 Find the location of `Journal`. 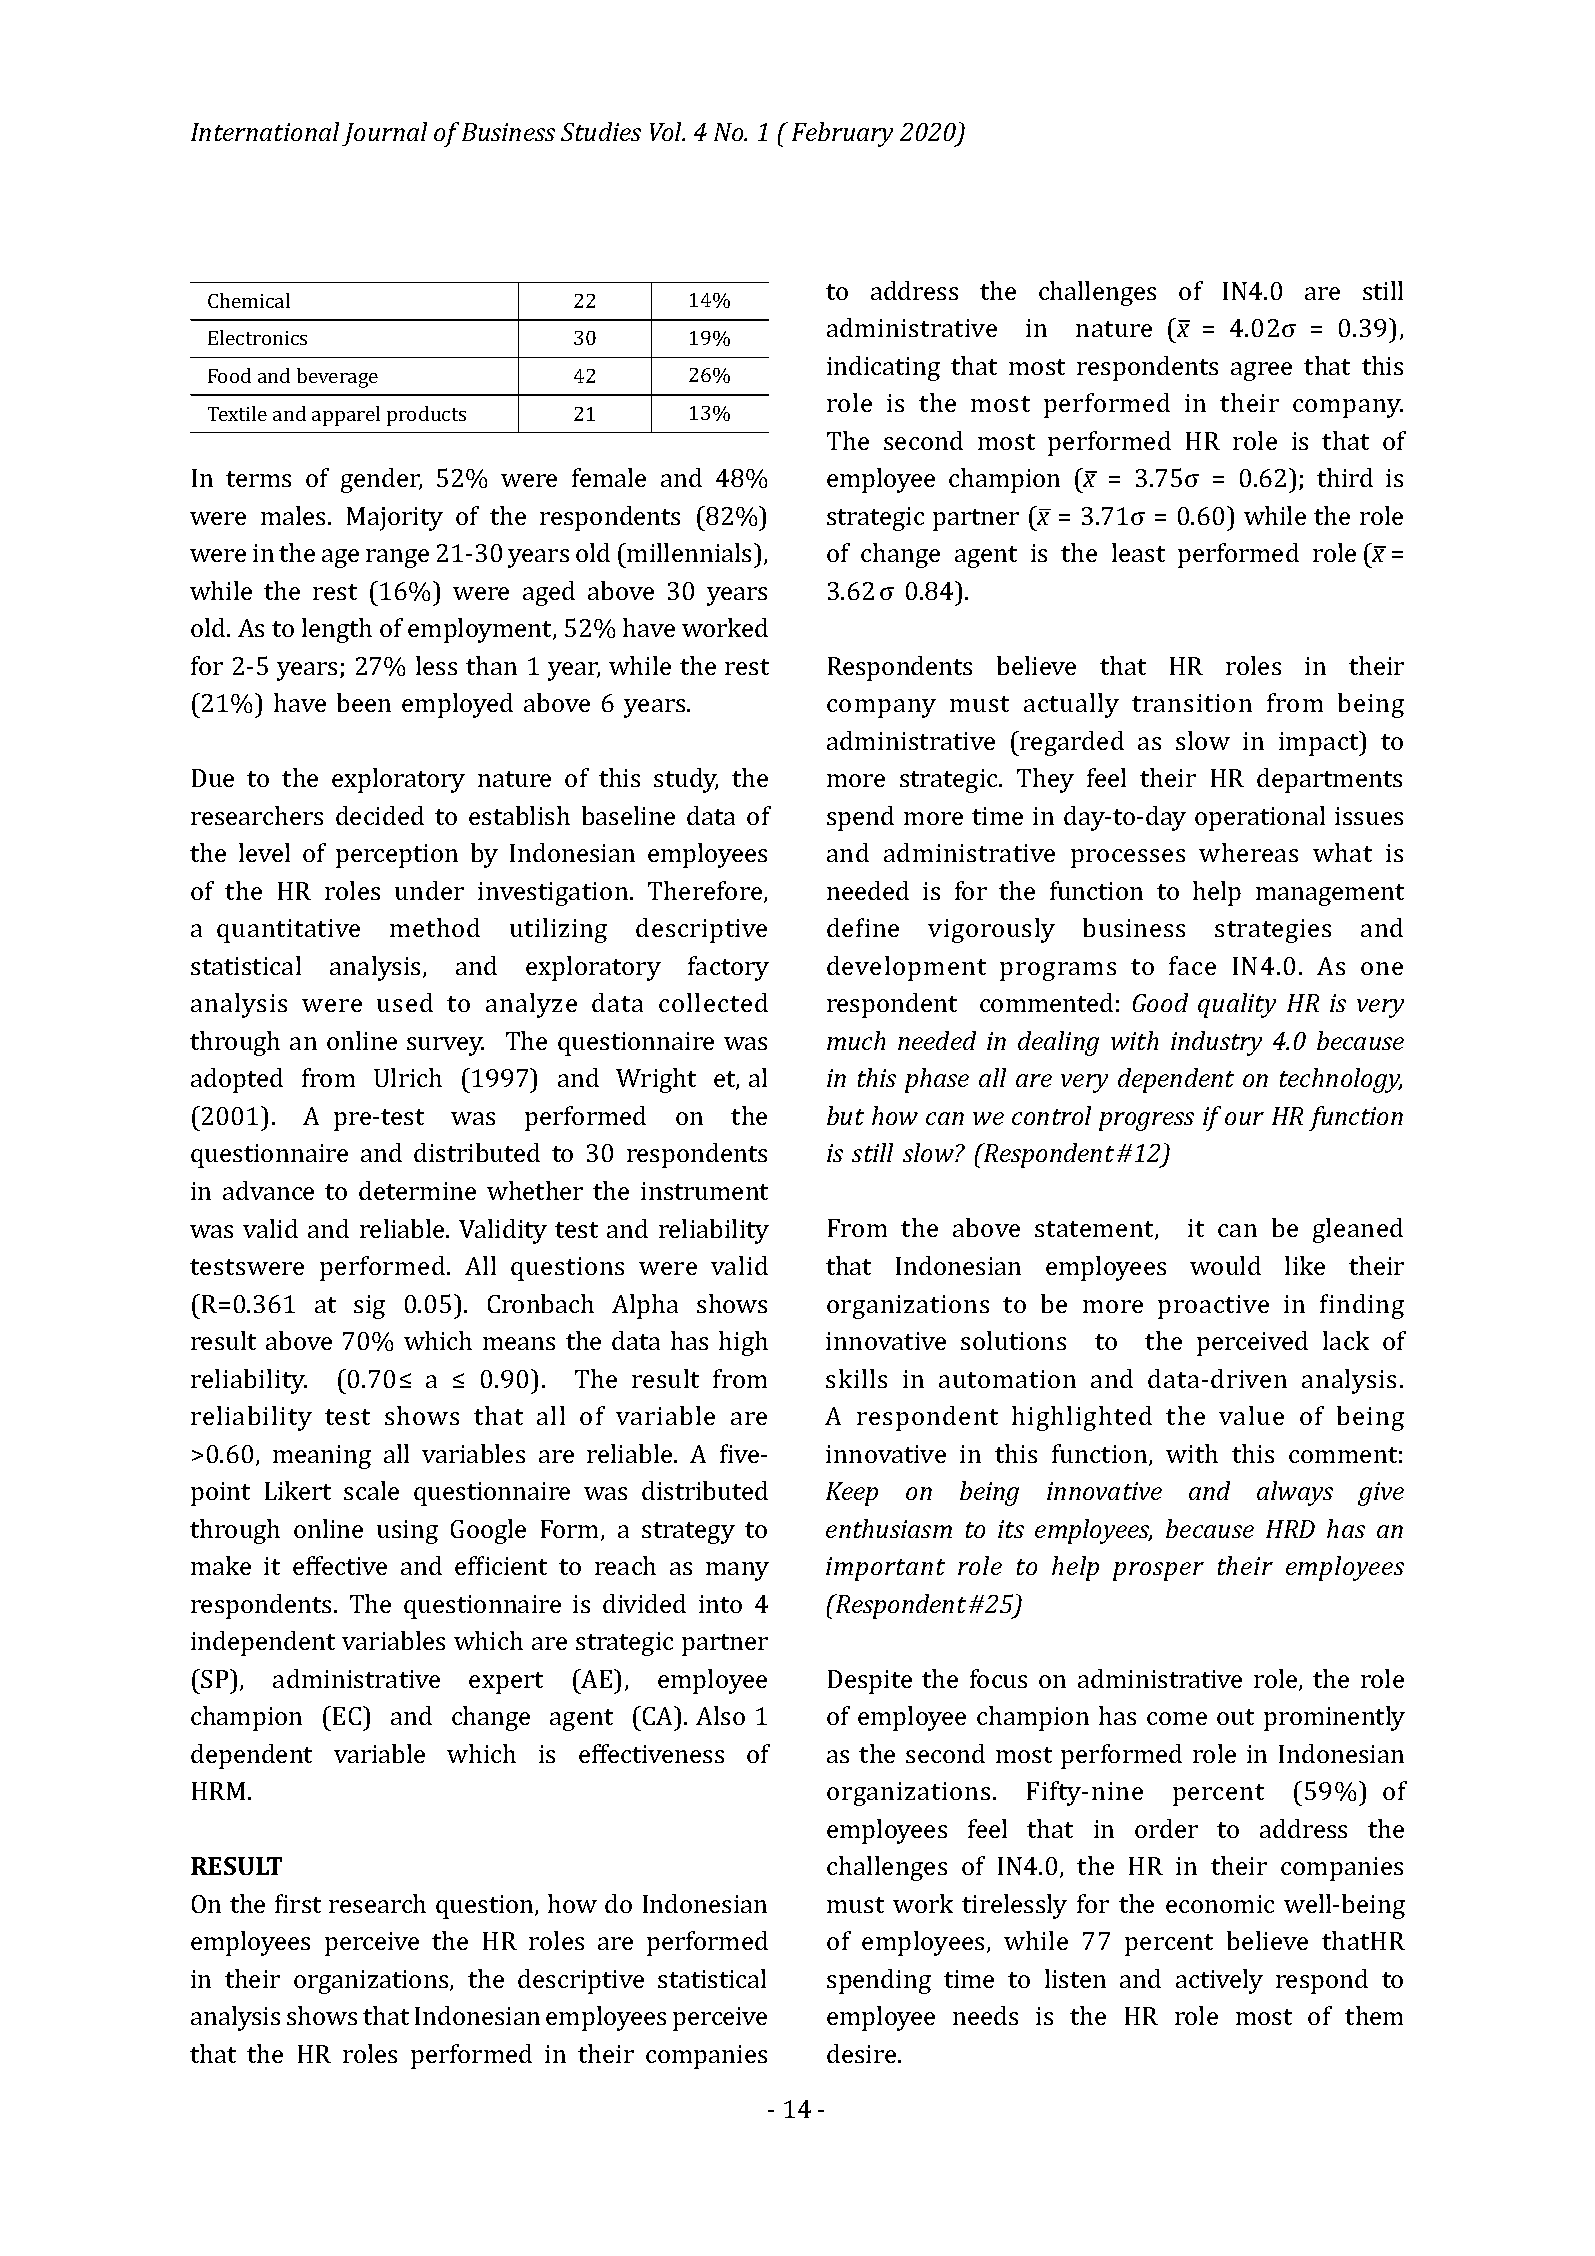

Journal is located at coordinates (384, 134).
